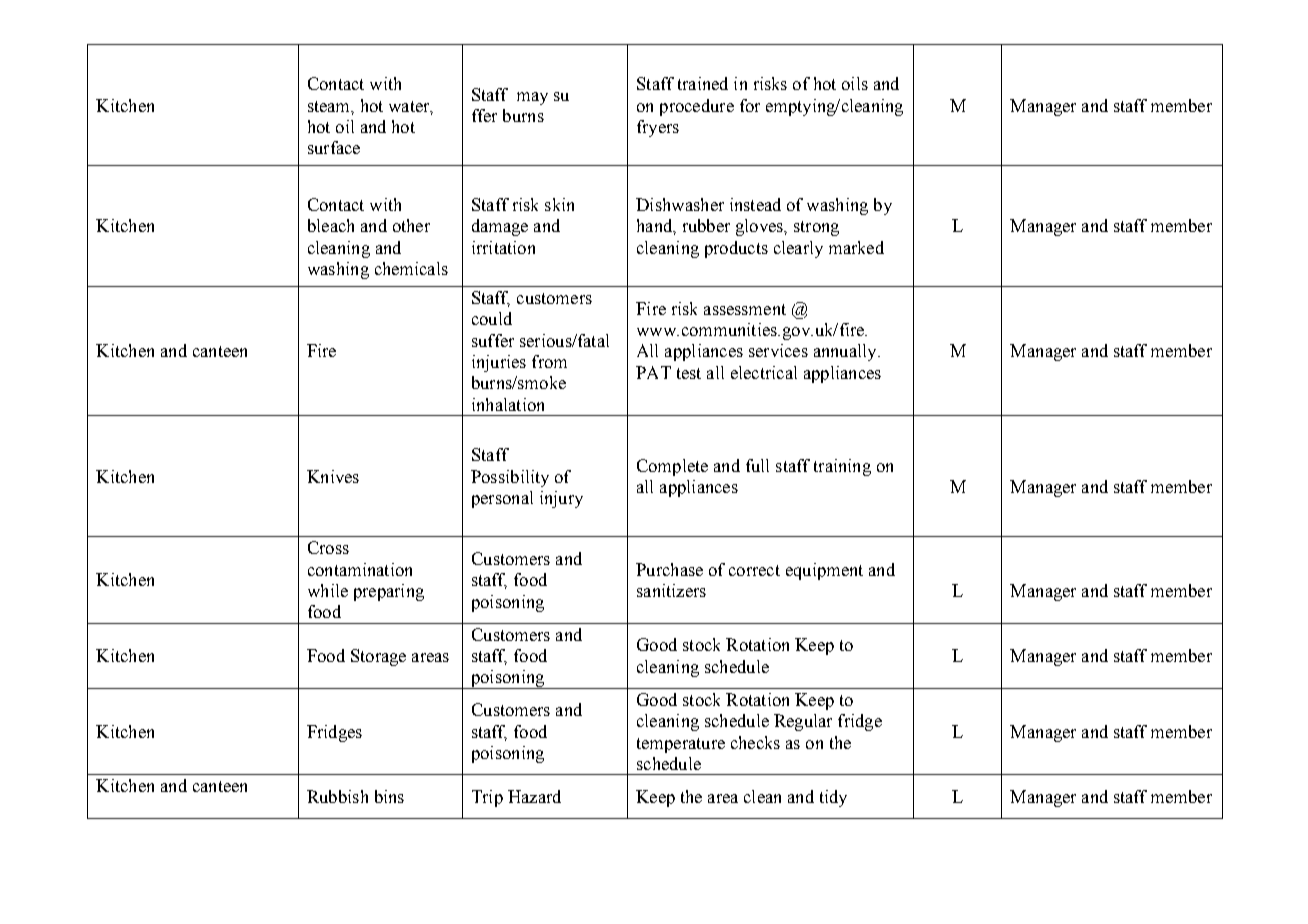  I want to click on tidy, so click(833, 798).
